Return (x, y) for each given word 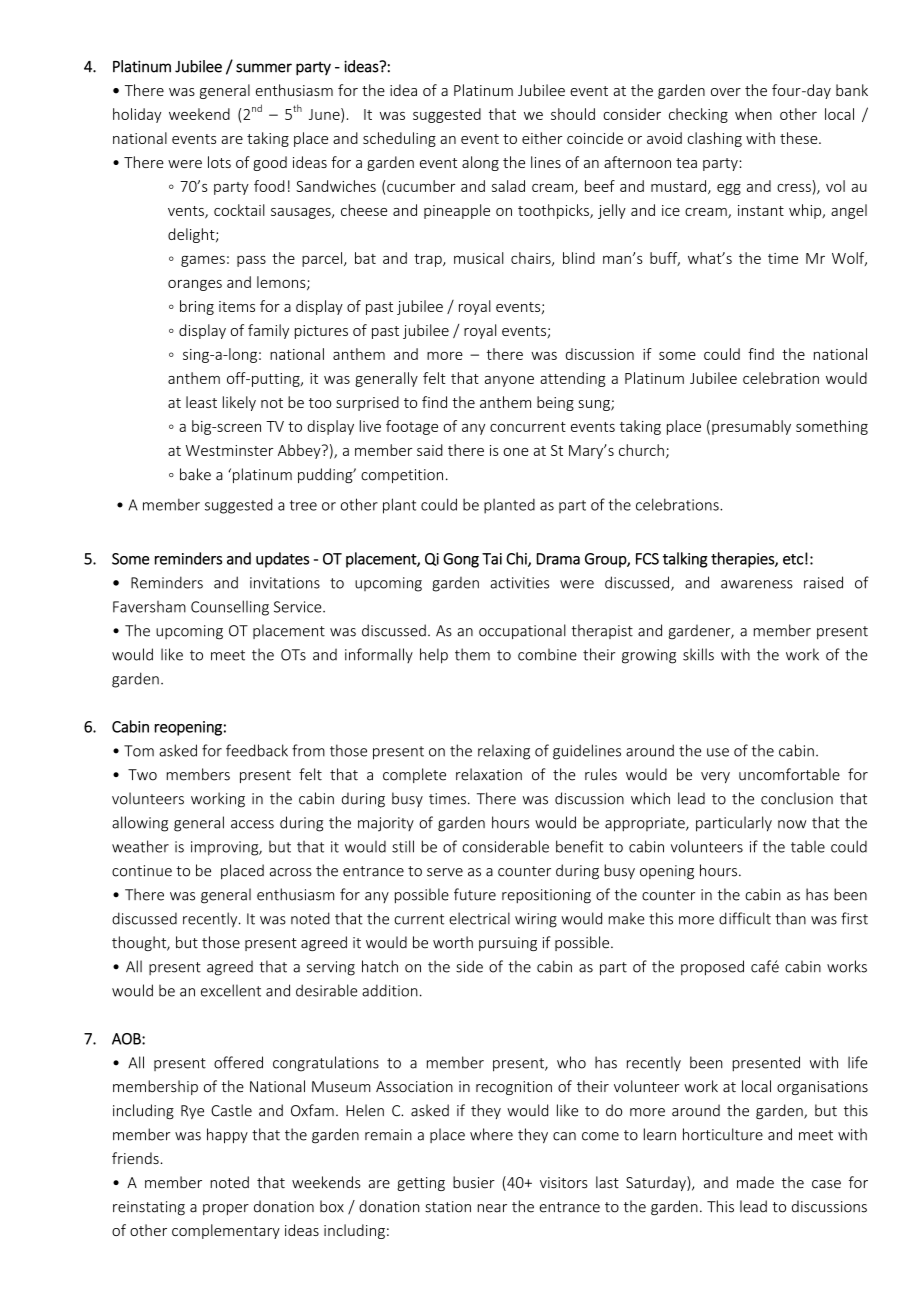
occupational (522, 632)
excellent (231, 990)
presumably (751, 427)
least (201, 402)
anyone (509, 381)
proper (226, 1209)
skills (698, 654)
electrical (479, 918)
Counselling (230, 608)
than (790, 918)
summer (264, 68)
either (542, 138)
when (753, 114)
